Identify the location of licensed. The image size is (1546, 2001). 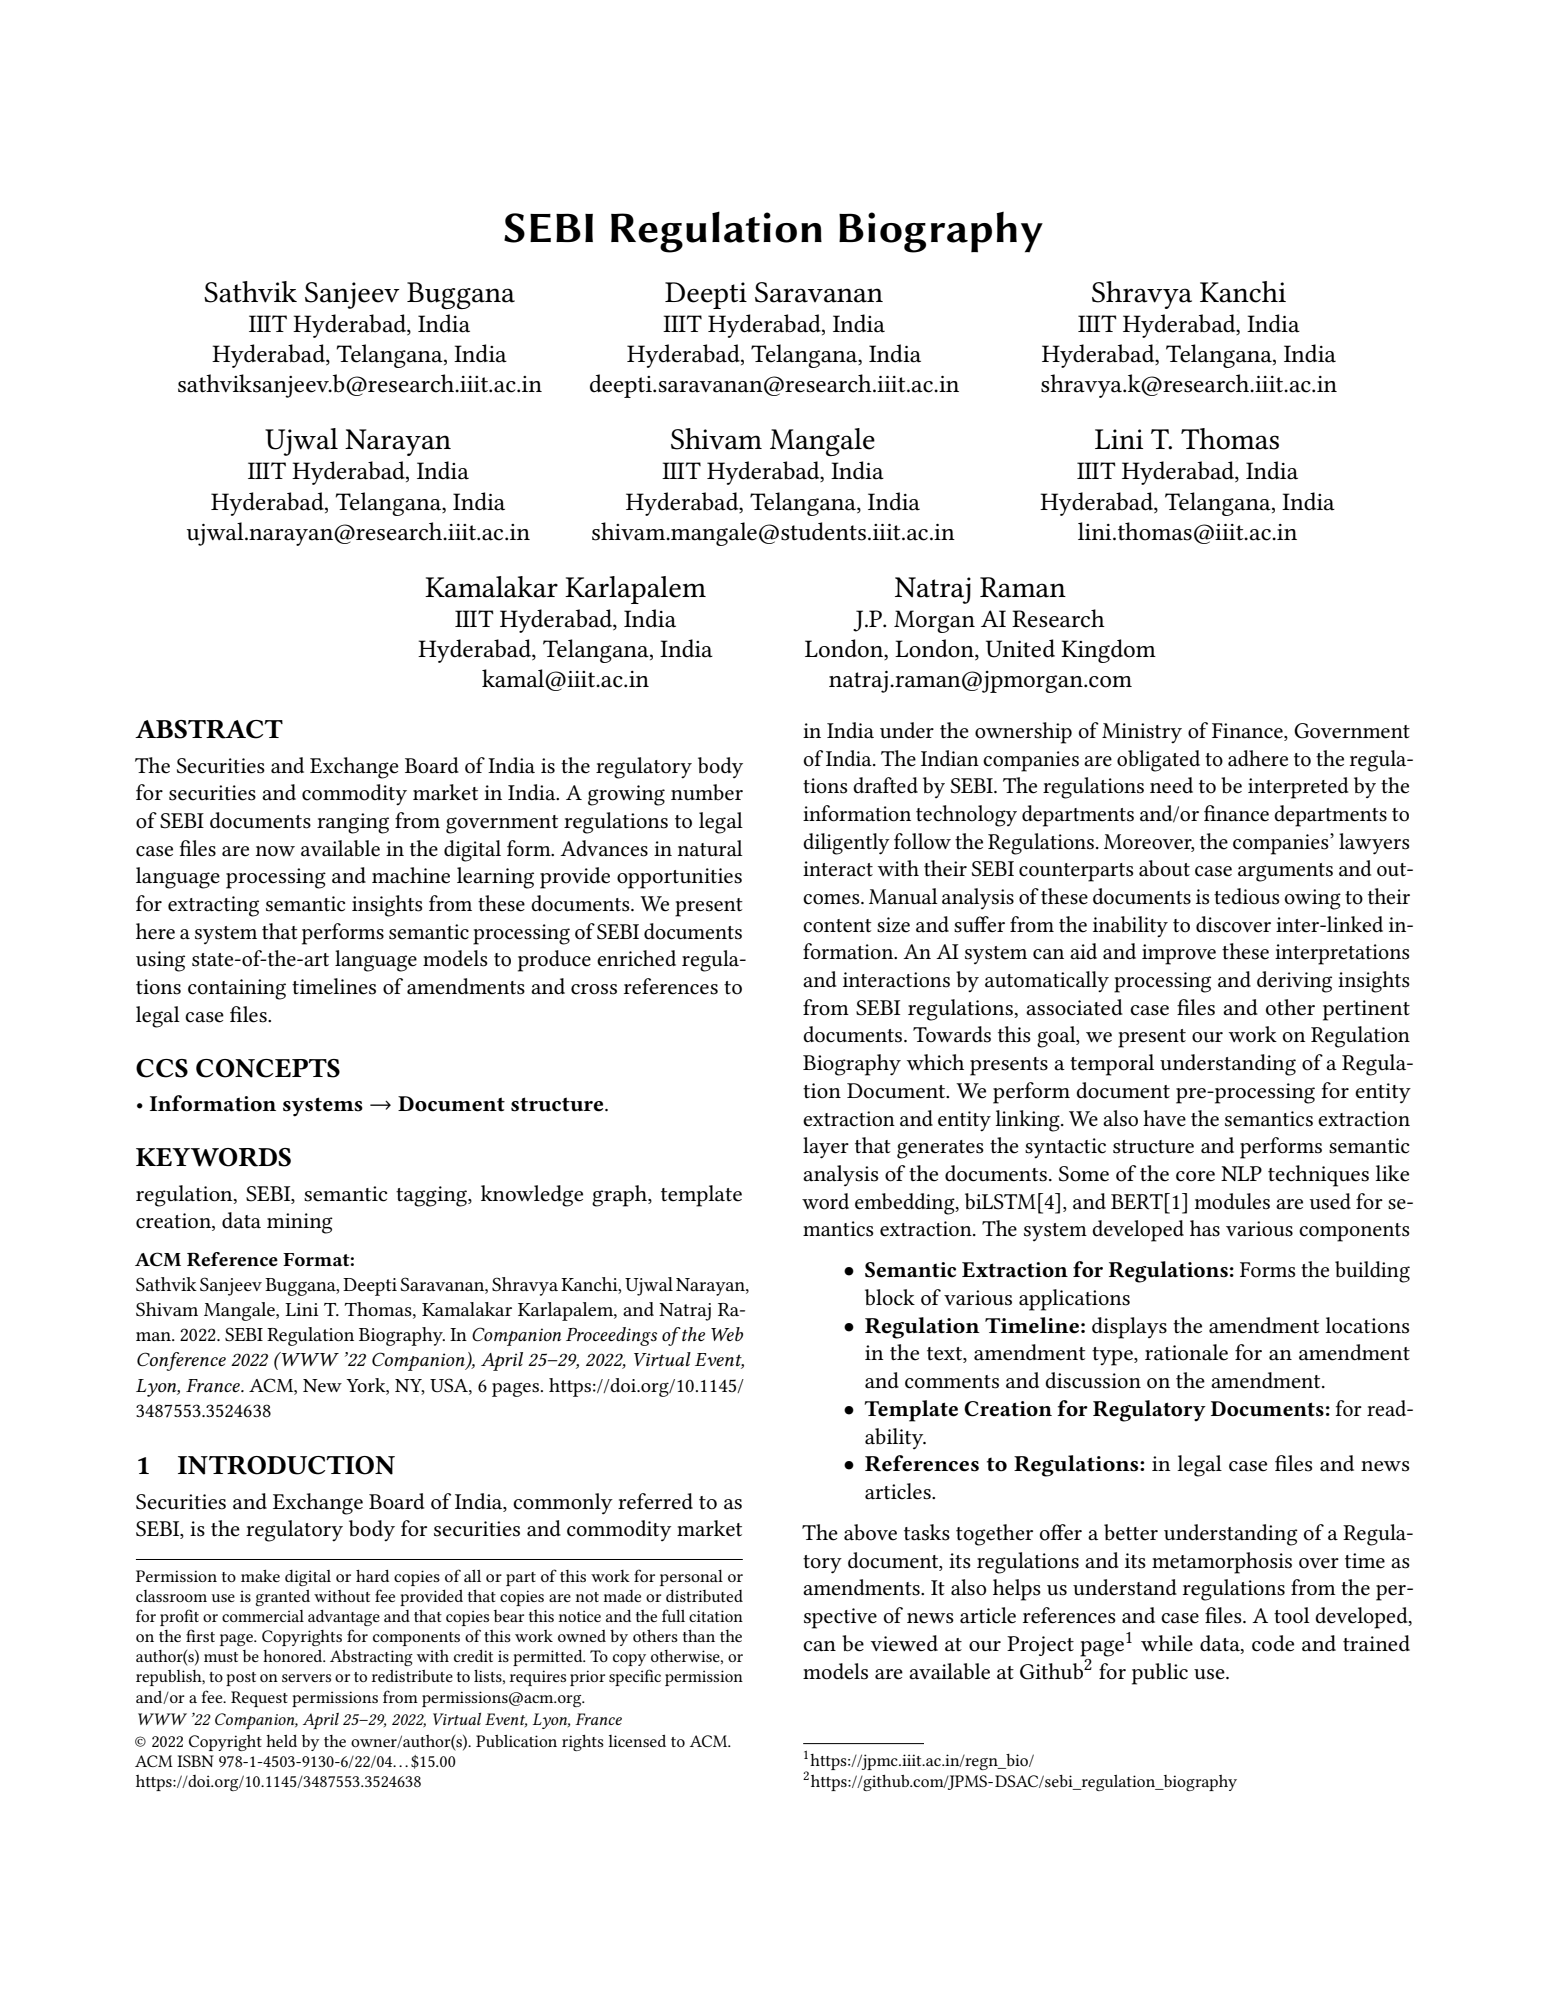
(637, 1741).
